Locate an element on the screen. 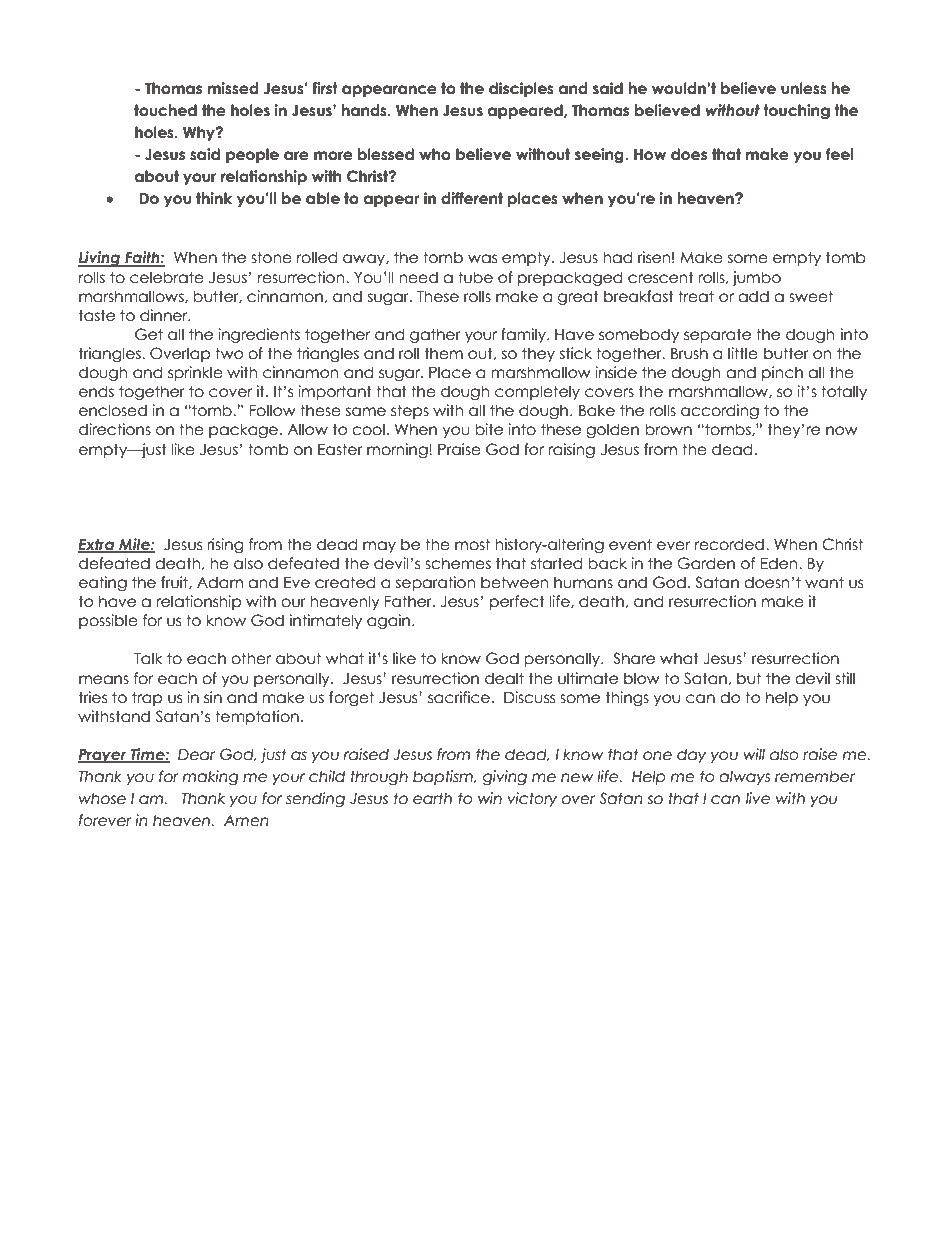 This screenshot has width=952, height=1233. making is located at coordinates (210, 777).
